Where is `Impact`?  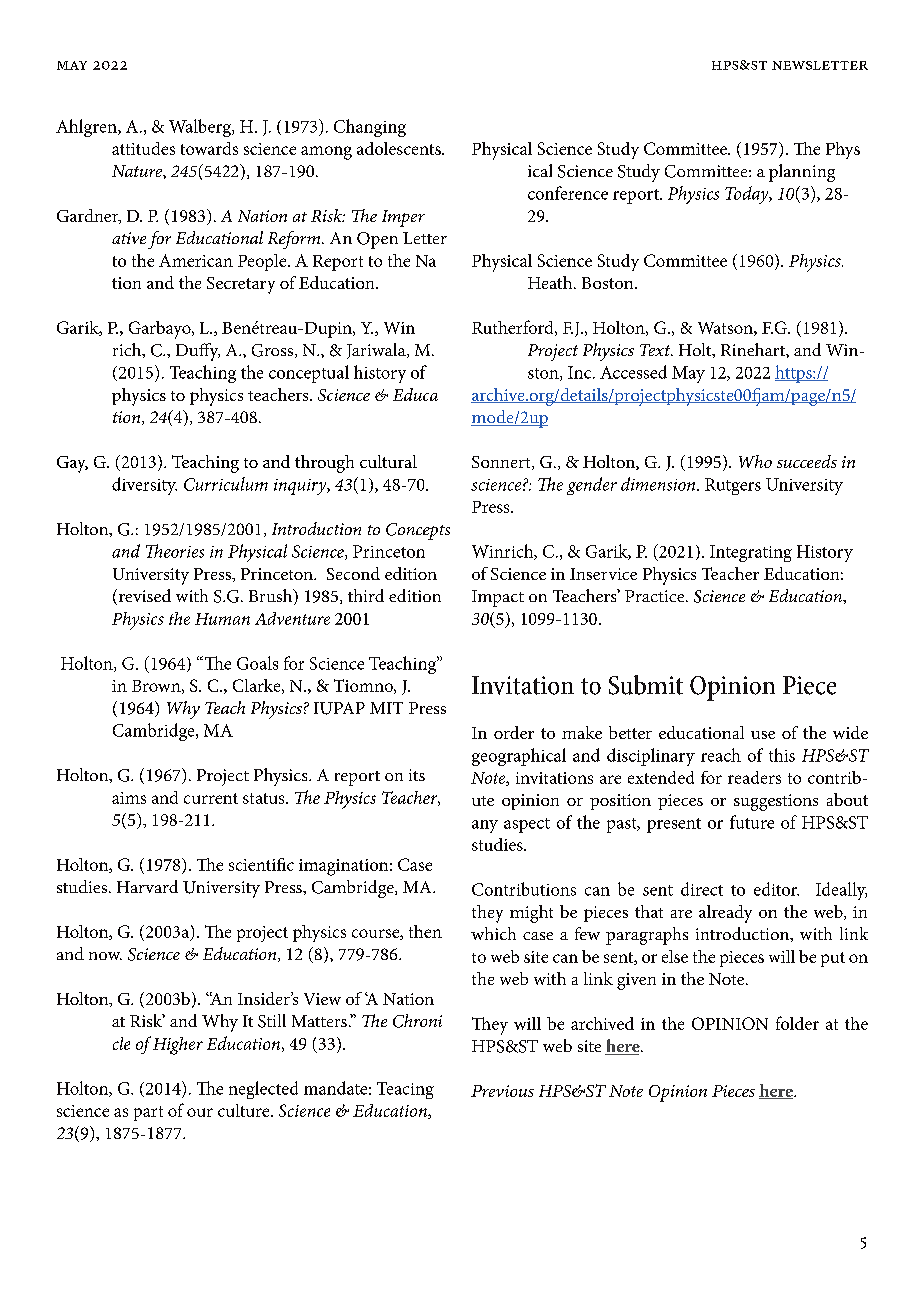 Impact is located at coordinates (498, 598).
